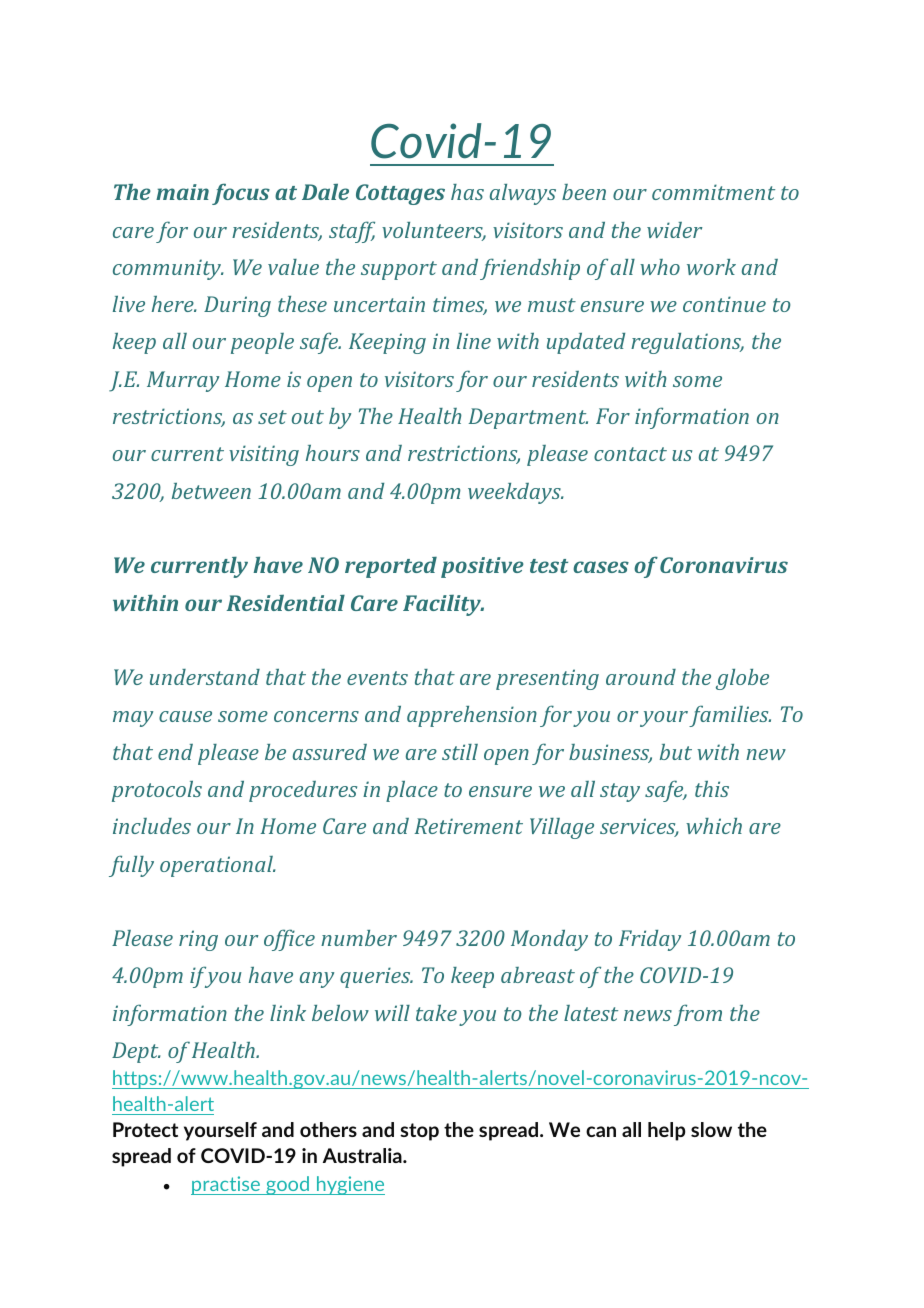 The width and height of the screenshot is (924, 1308). What do you see at coordinates (641, 677) in the screenshot?
I see `around` at bounding box center [641, 677].
